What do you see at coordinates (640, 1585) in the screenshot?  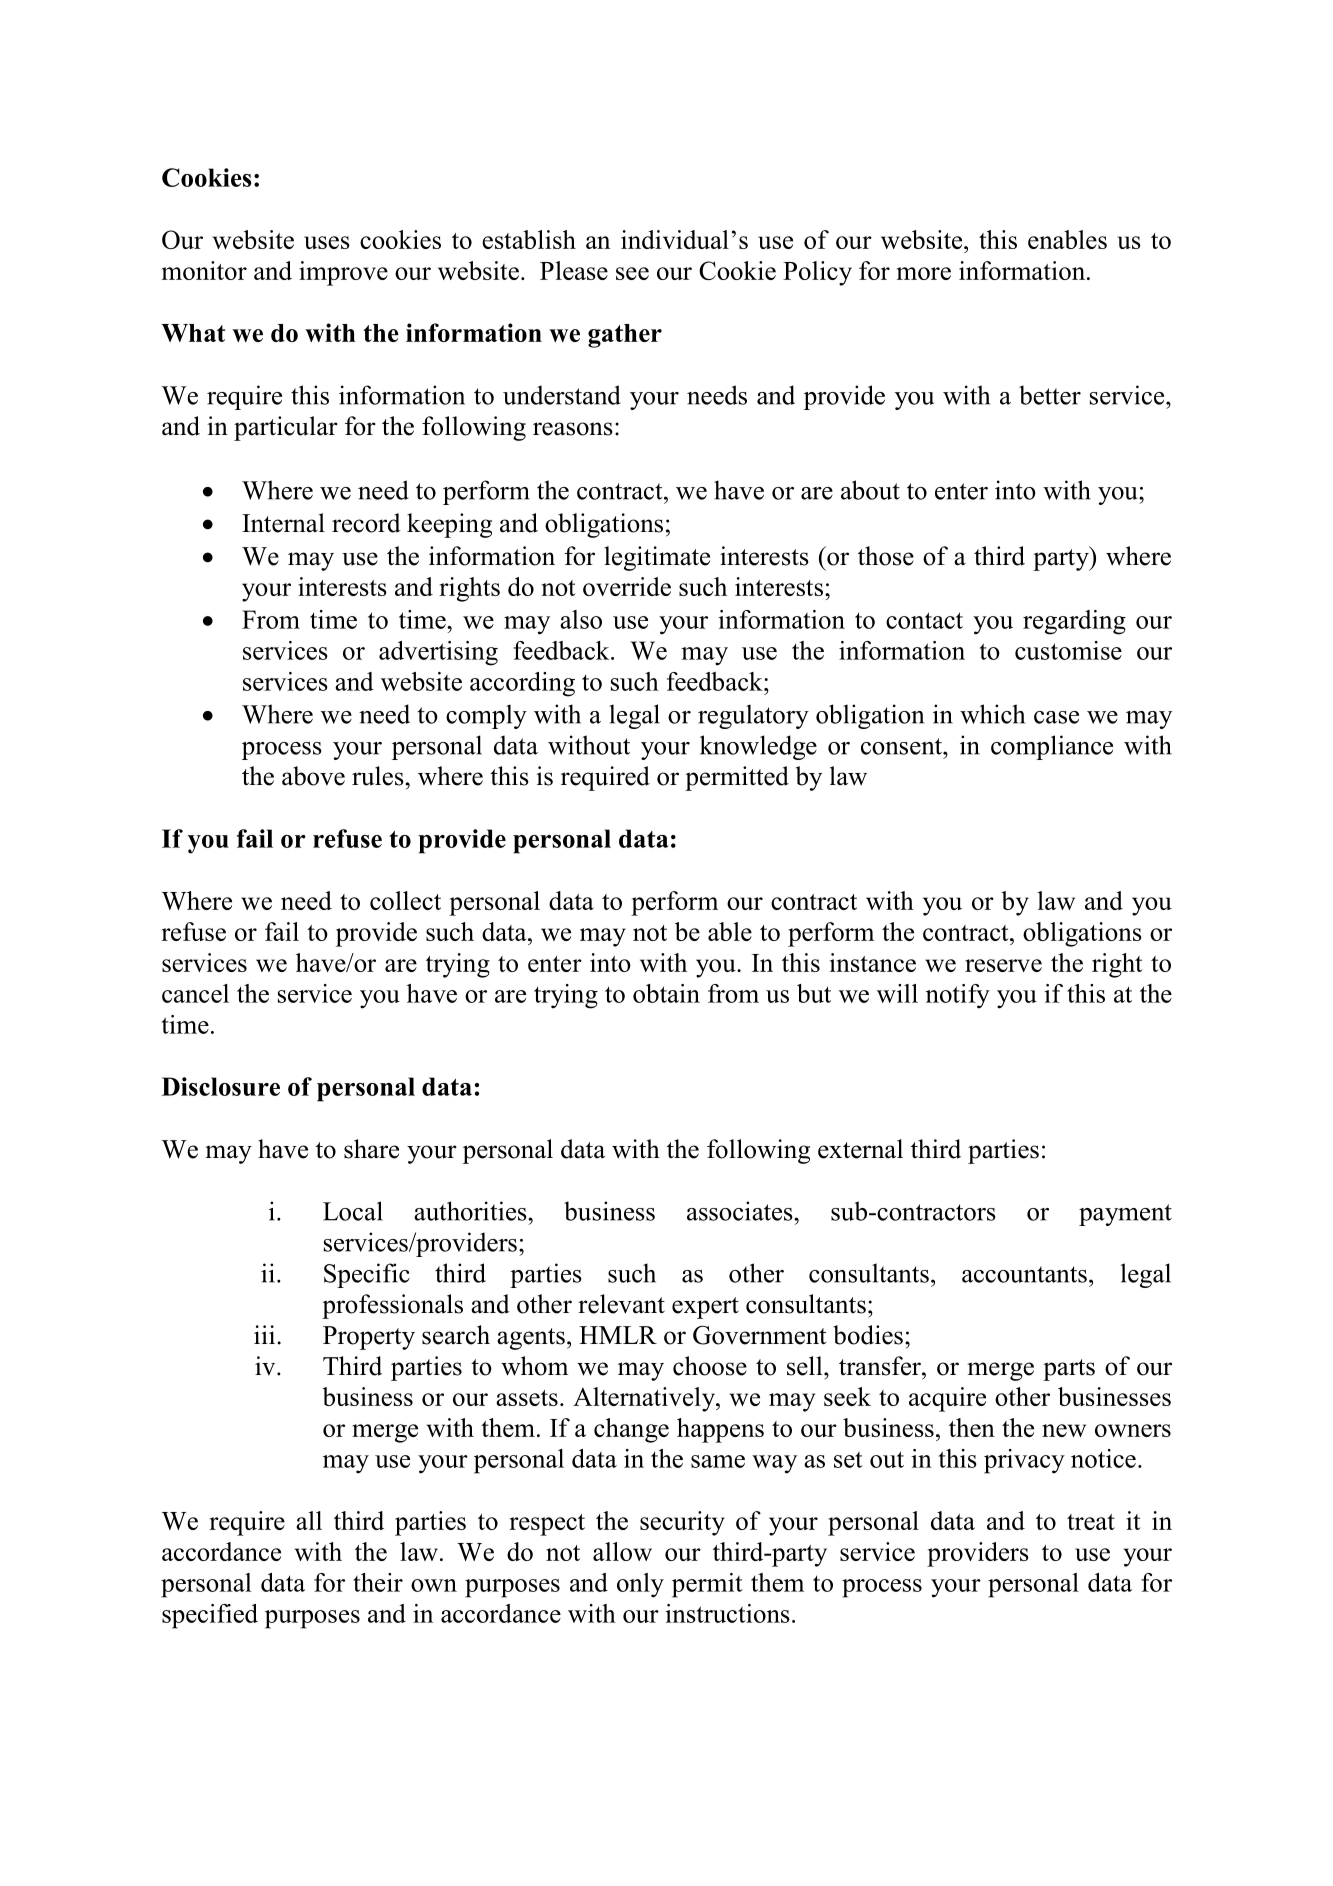 I see `only` at bounding box center [640, 1585].
